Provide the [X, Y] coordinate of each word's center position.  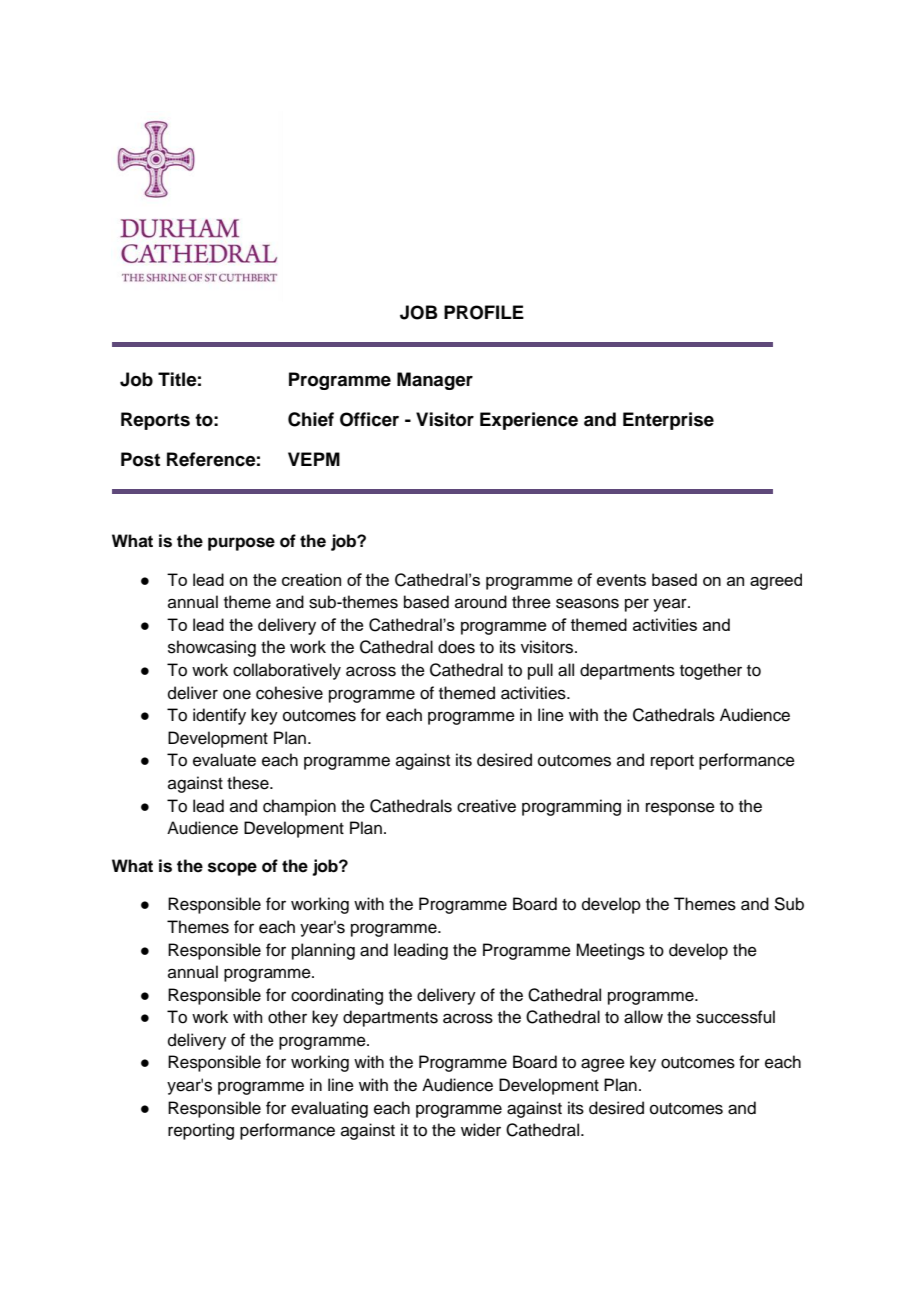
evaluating [329, 1109]
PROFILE [484, 312]
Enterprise [668, 421]
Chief [311, 419]
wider [481, 1130]
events [621, 580]
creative [486, 806]
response [680, 809]
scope [232, 869]
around [481, 602]
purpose [241, 544]
